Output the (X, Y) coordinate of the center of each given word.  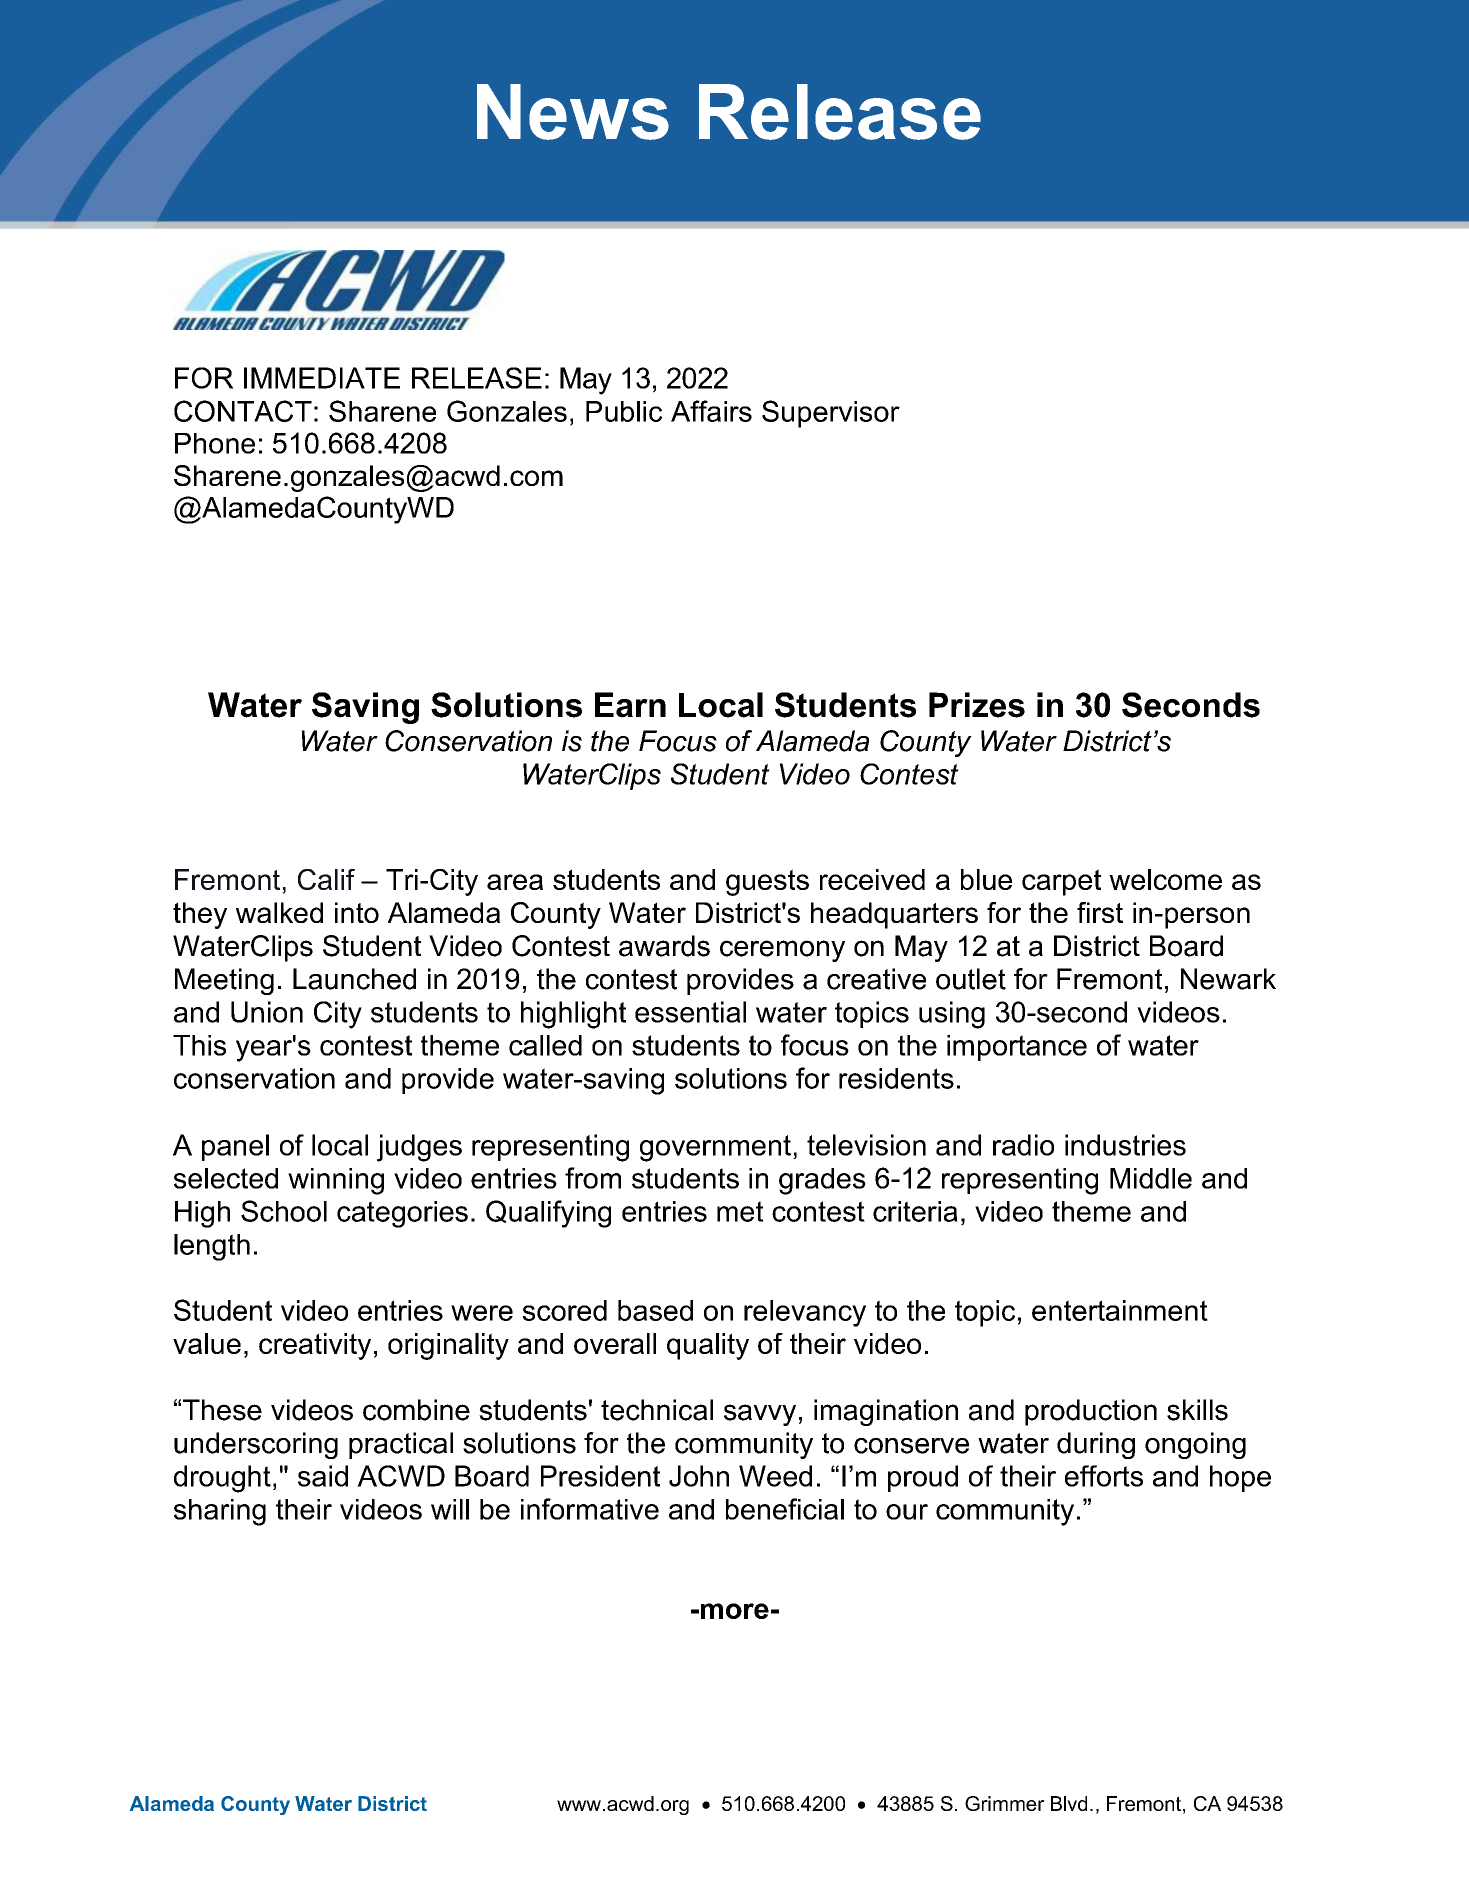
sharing (220, 1512)
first (1100, 912)
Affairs (711, 411)
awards (664, 946)
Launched (354, 979)
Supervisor (831, 414)
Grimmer (1005, 1803)
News (573, 112)
